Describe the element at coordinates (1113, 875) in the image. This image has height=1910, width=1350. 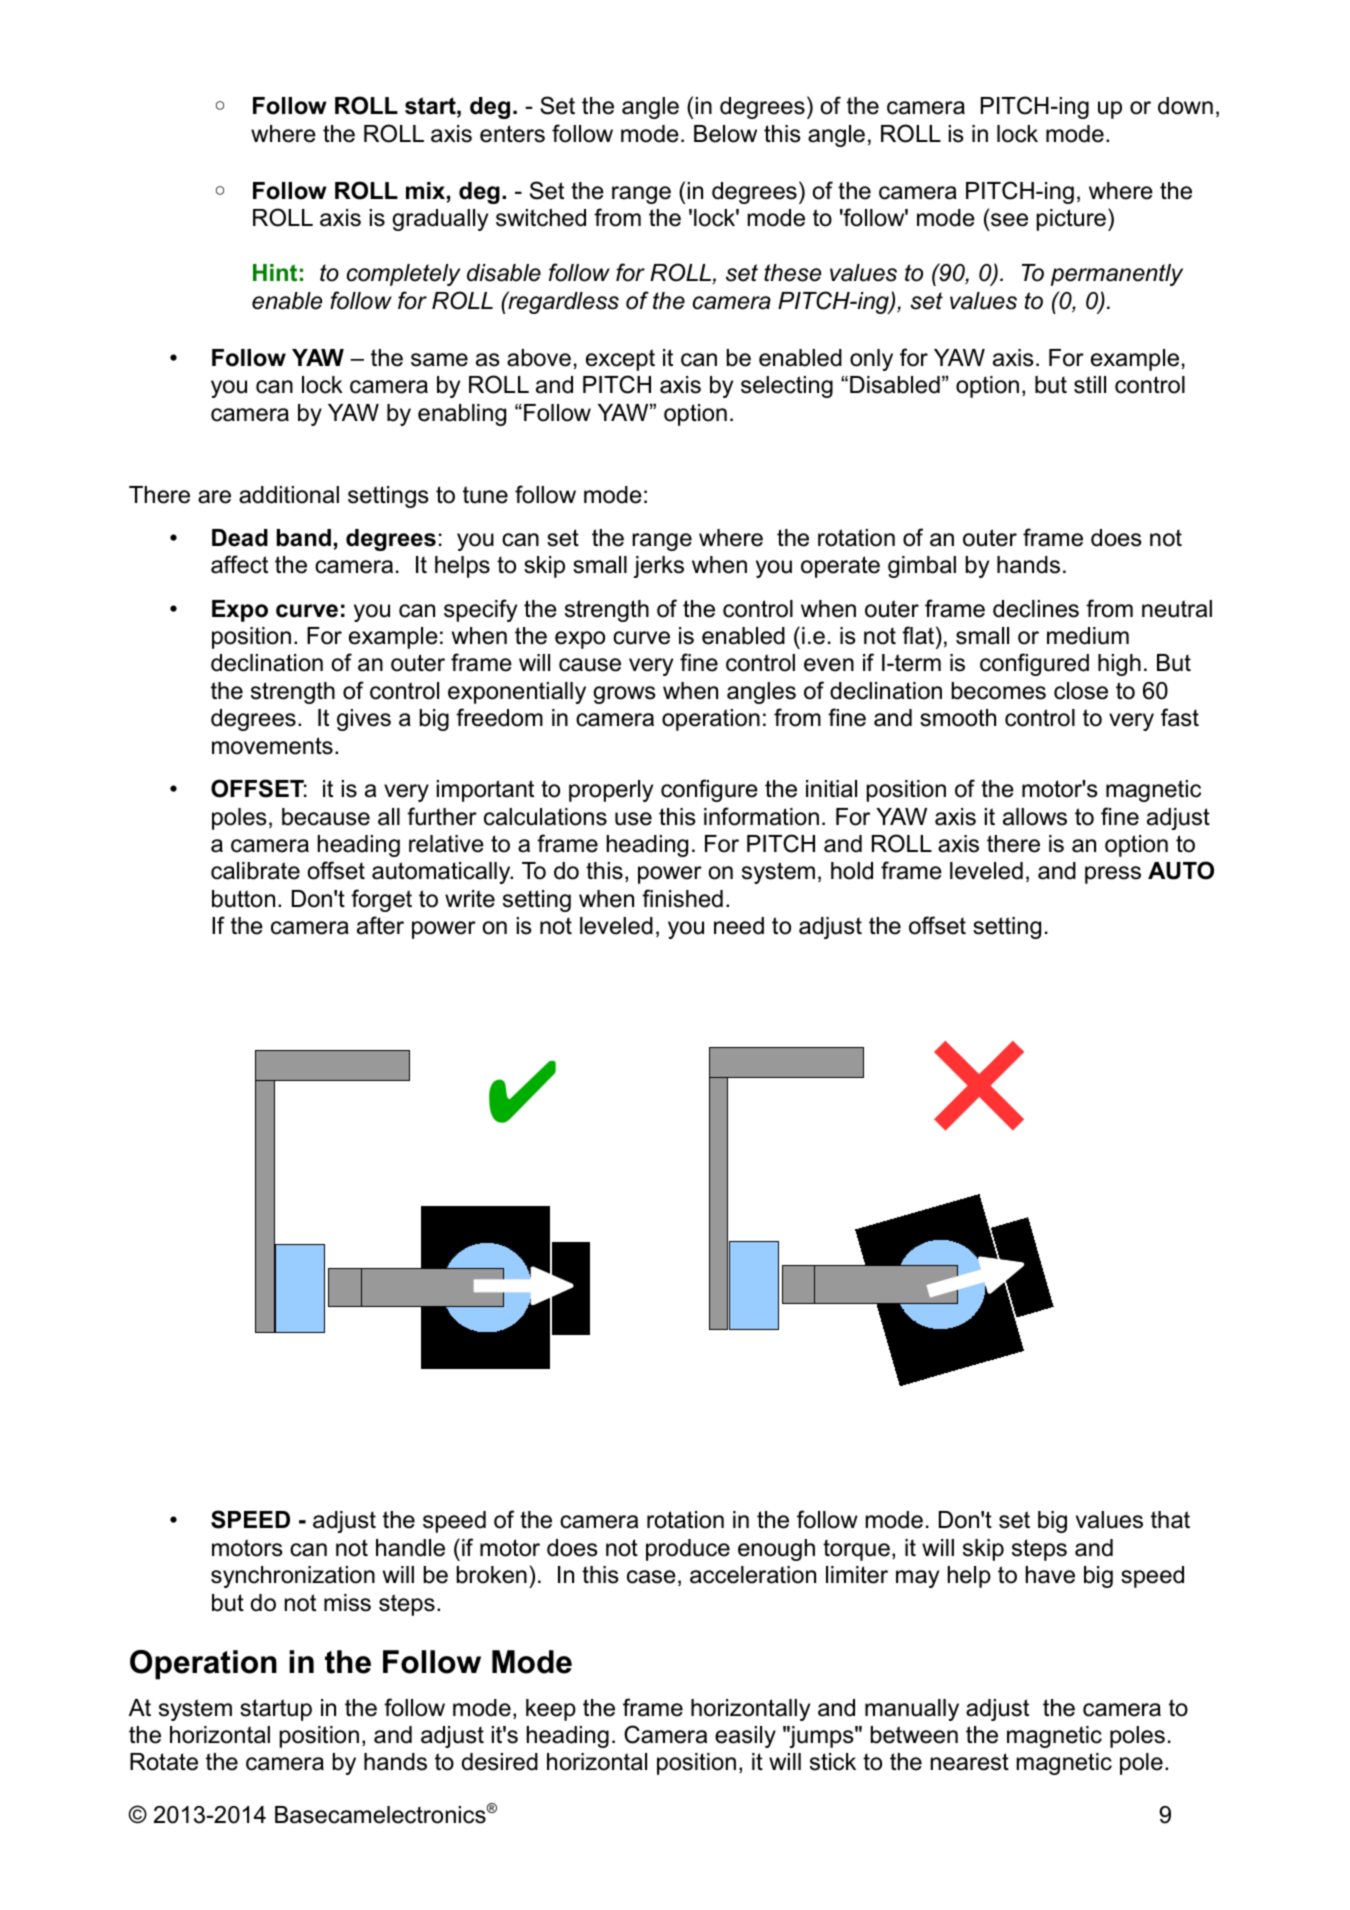
I see `press` at that location.
